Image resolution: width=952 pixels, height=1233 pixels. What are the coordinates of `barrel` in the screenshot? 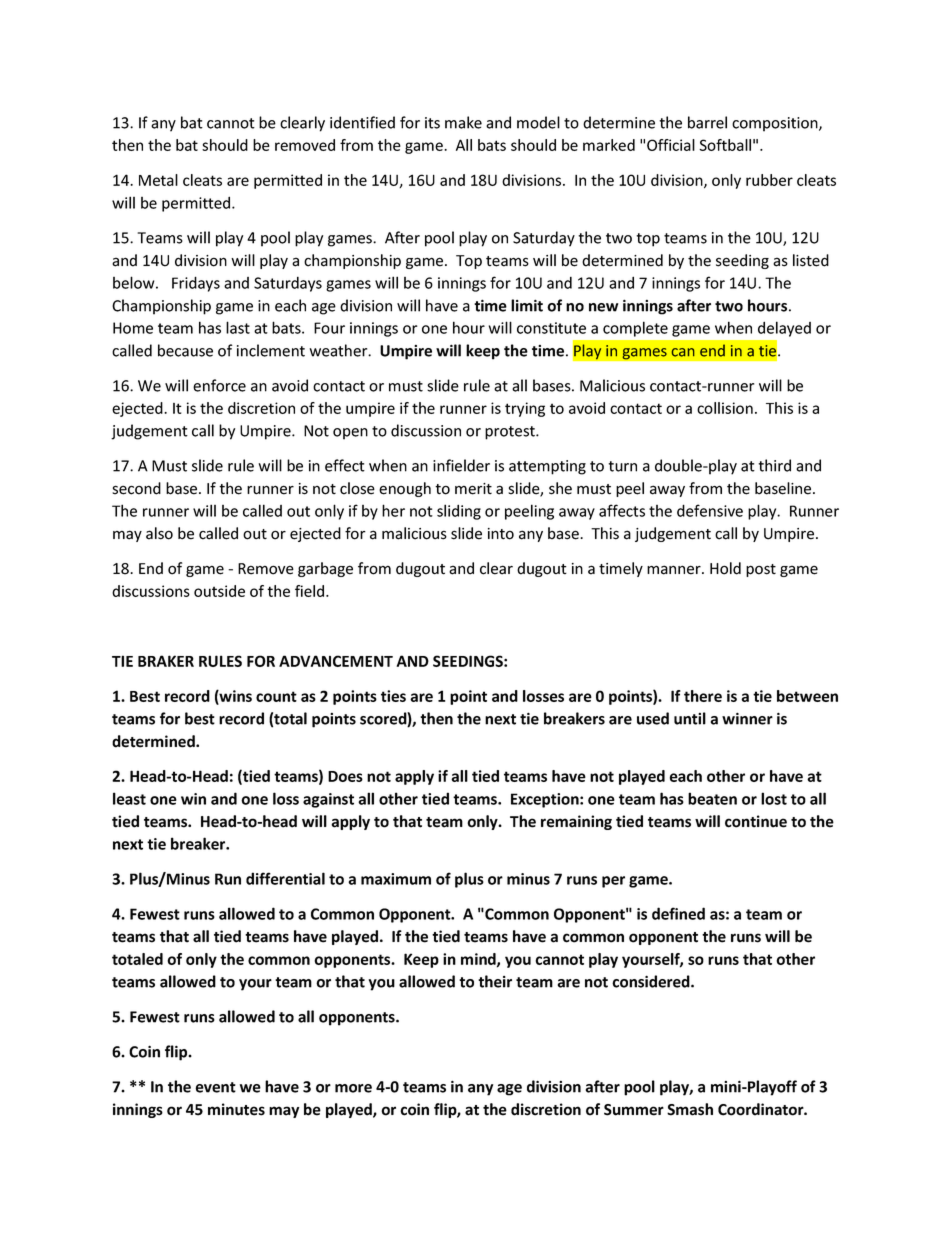 It's located at (707, 122).
